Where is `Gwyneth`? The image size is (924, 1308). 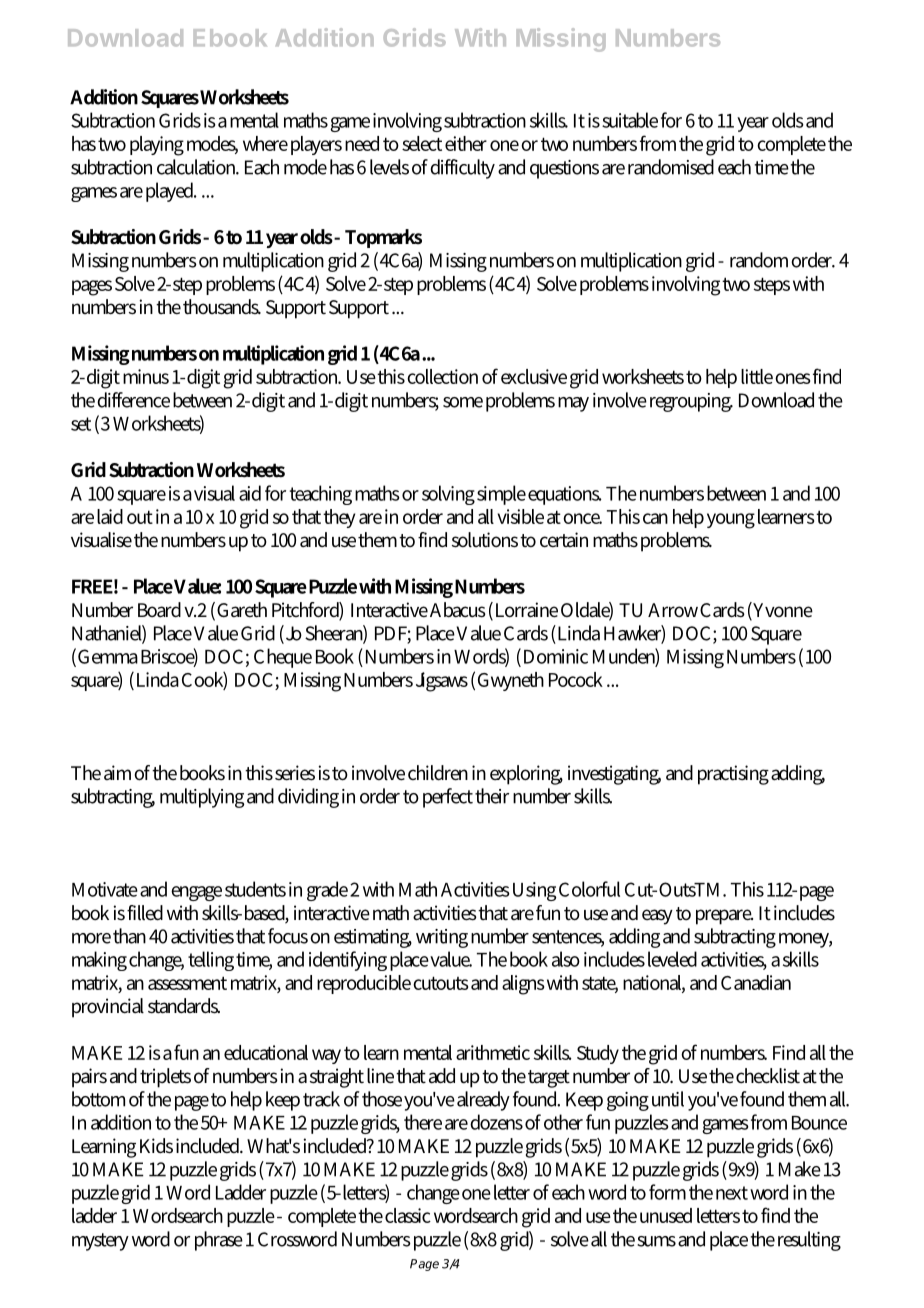
Gwyneth is located at coordinates (511, 681).
